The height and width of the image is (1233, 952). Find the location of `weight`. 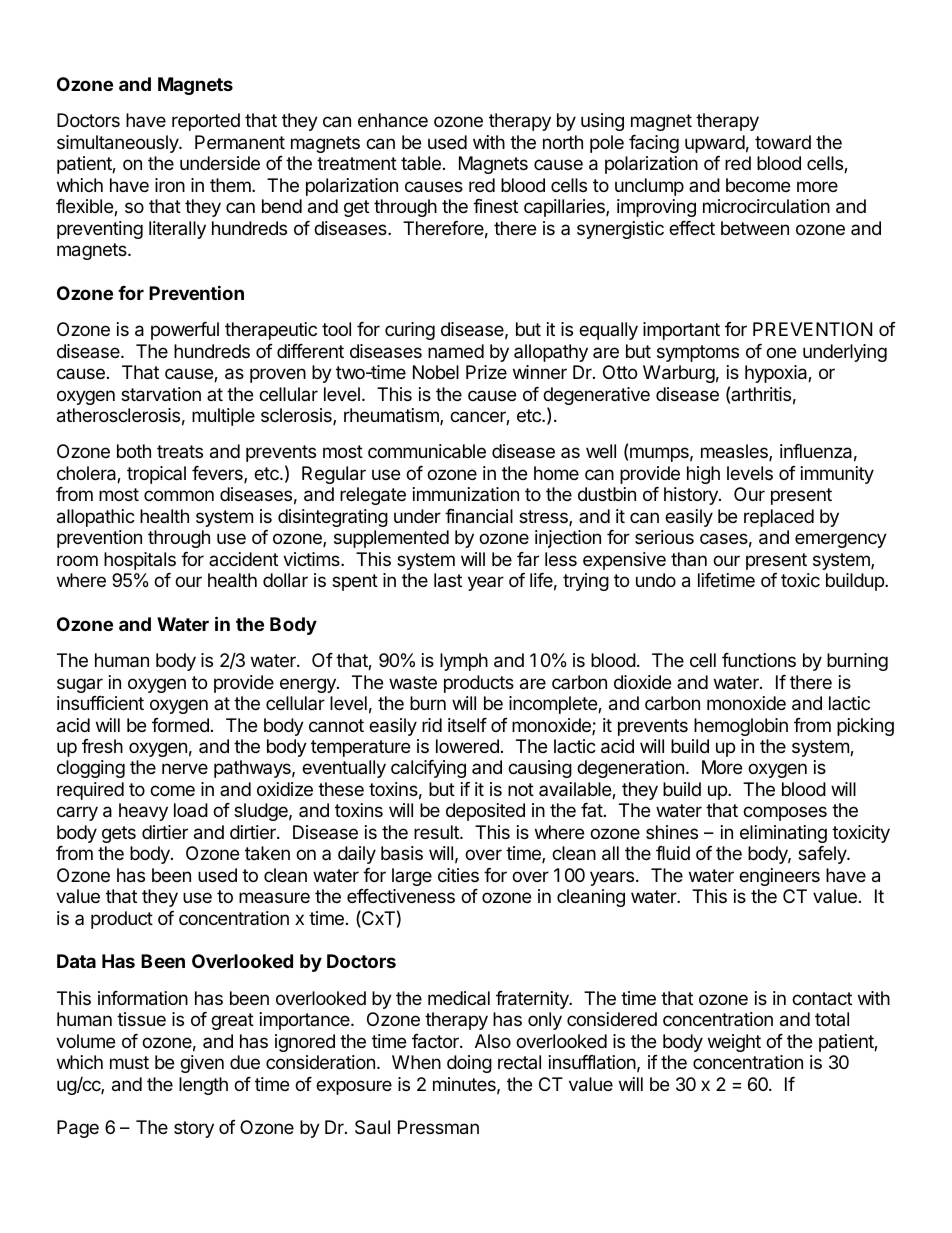

weight is located at coordinates (734, 1043).
